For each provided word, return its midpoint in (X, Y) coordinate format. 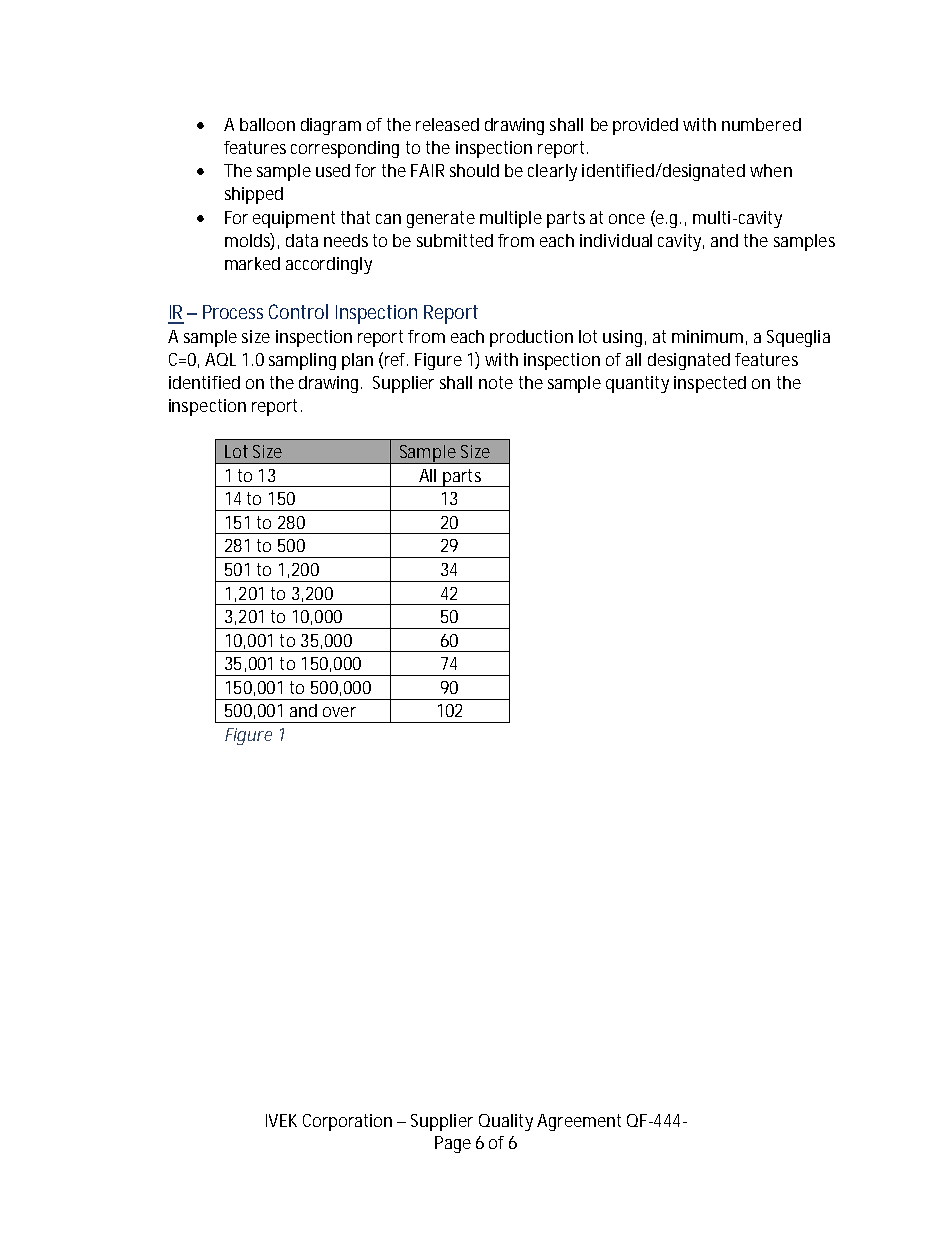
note (496, 382)
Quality (506, 1122)
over (339, 712)
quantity (637, 384)
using (624, 338)
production (531, 338)
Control (298, 311)
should (474, 170)
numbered (761, 124)
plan (357, 361)
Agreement (579, 1122)
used (333, 170)
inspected (710, 384)
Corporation (347, 1122)
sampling (302, 361)
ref (396, 359)
